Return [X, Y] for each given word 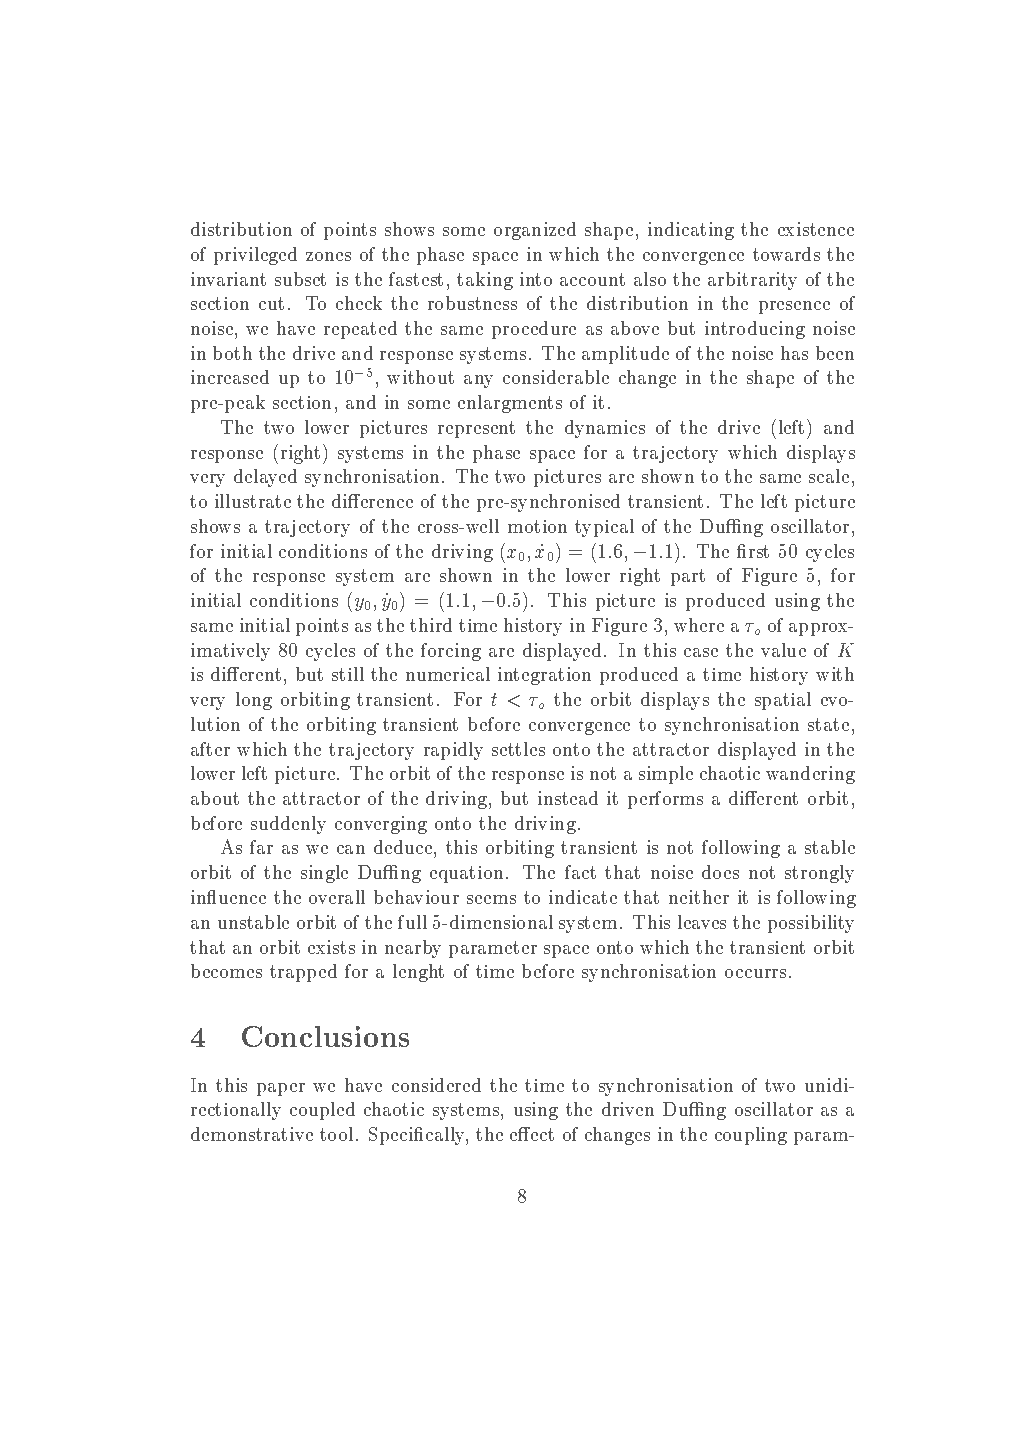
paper [281, 1089]
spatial [783, 701]
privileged [255, 256]
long [254, 701]
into [536, 279]
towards [786, 254]
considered [436, 1085]
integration [544, 676]
